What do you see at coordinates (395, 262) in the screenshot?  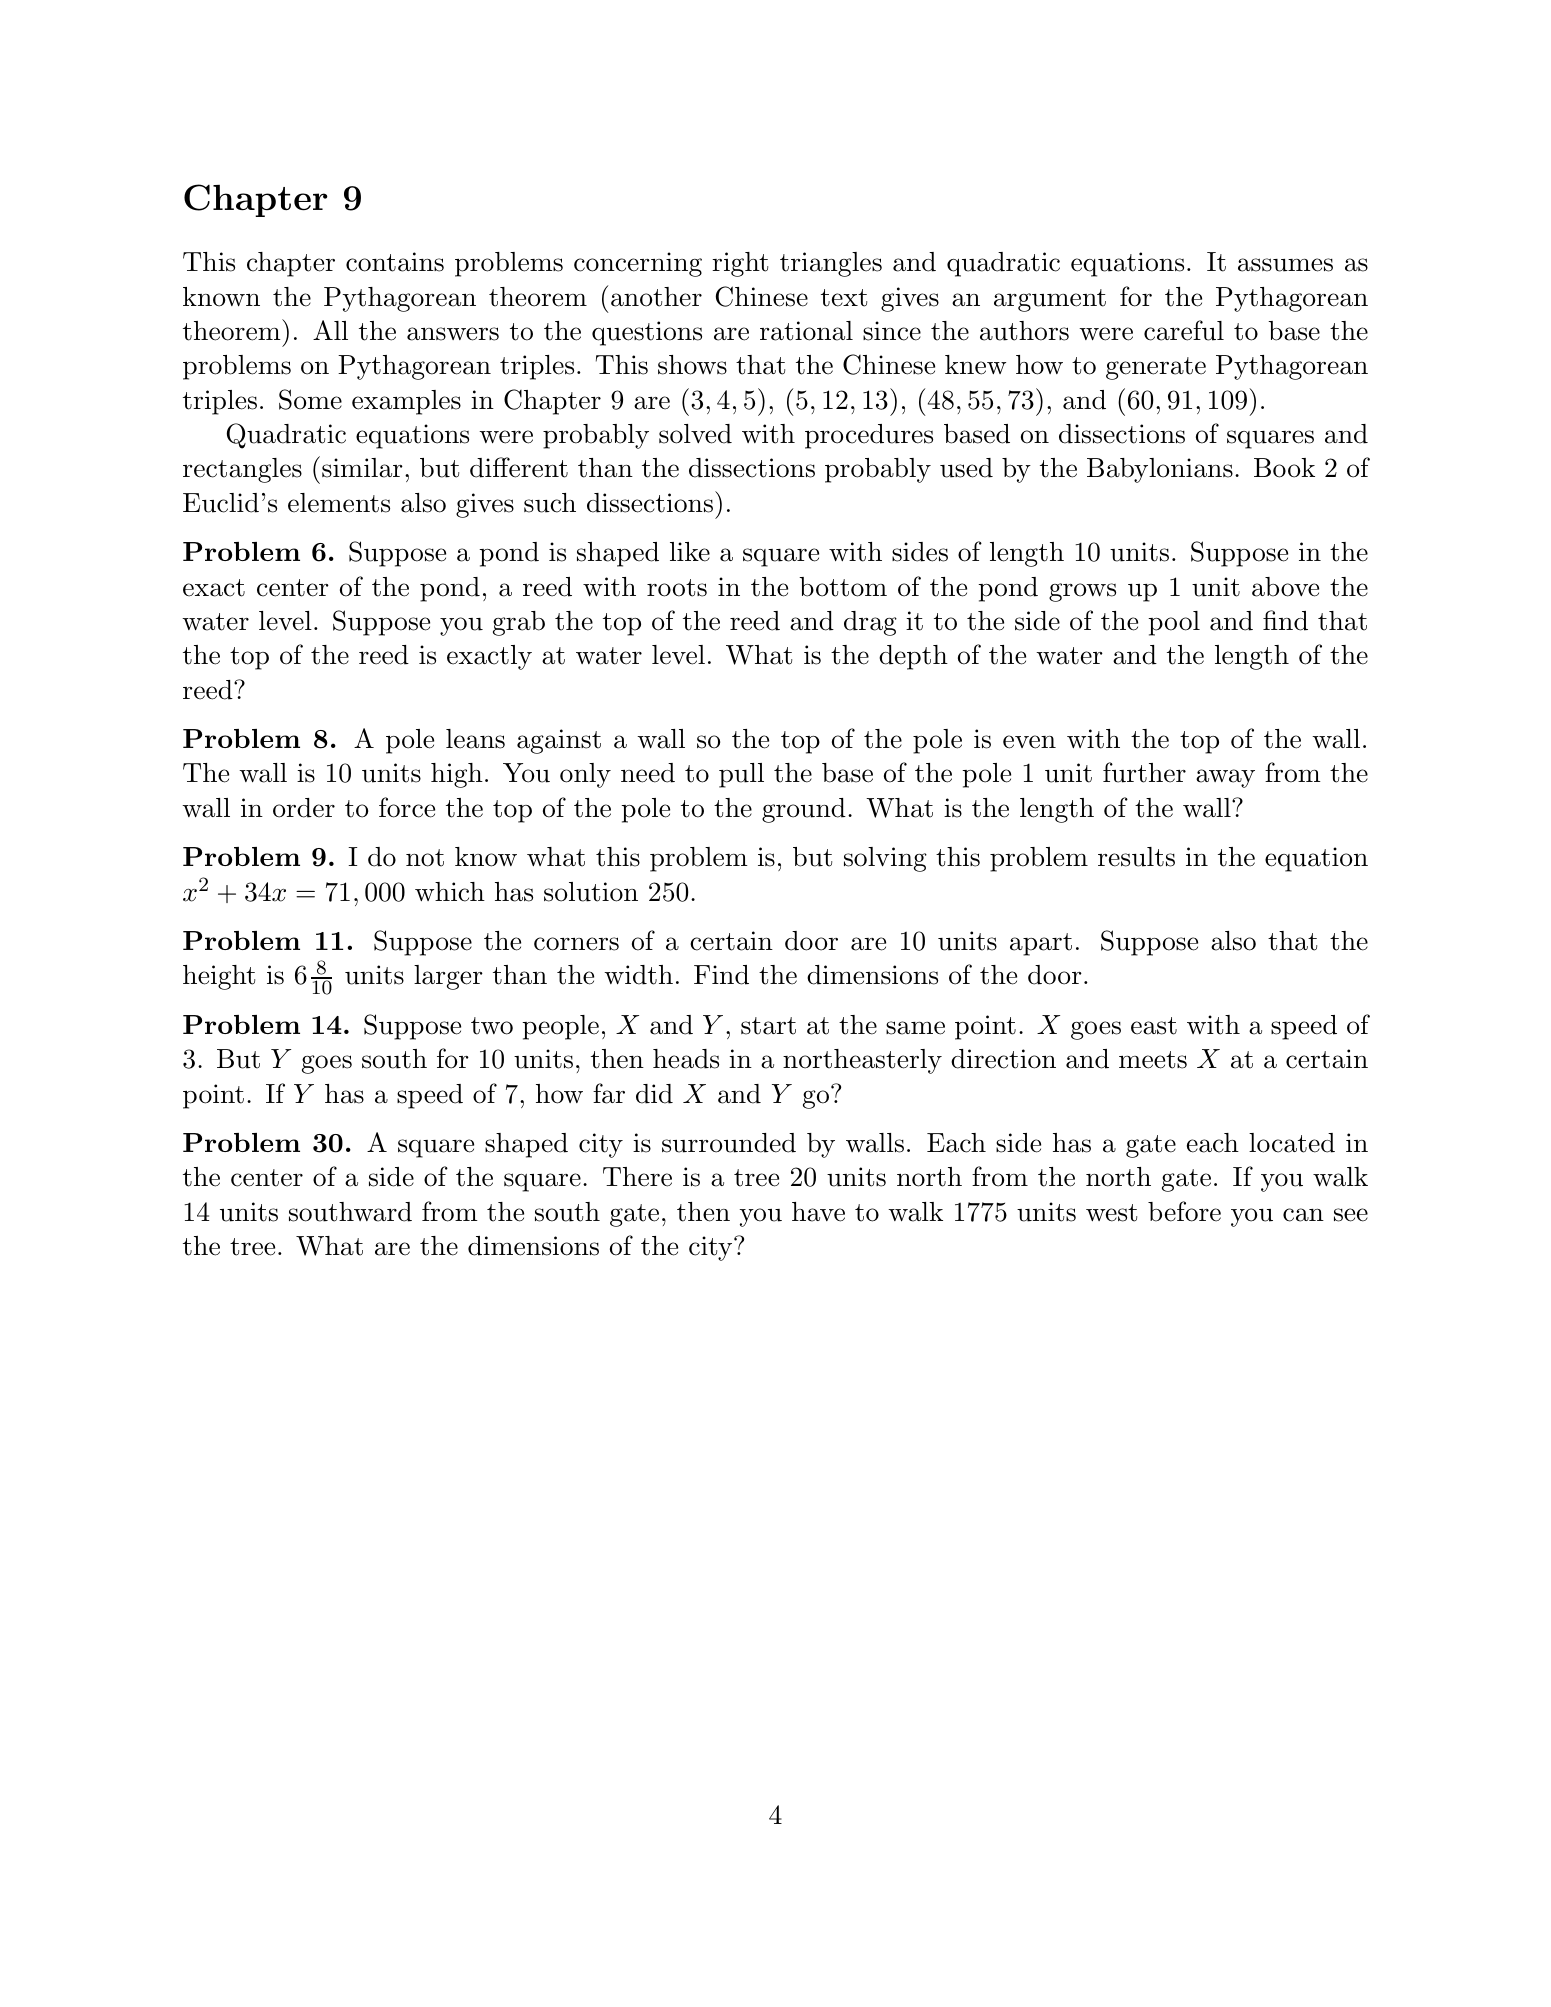 I see `contains` at bounding box center [395, 262].
